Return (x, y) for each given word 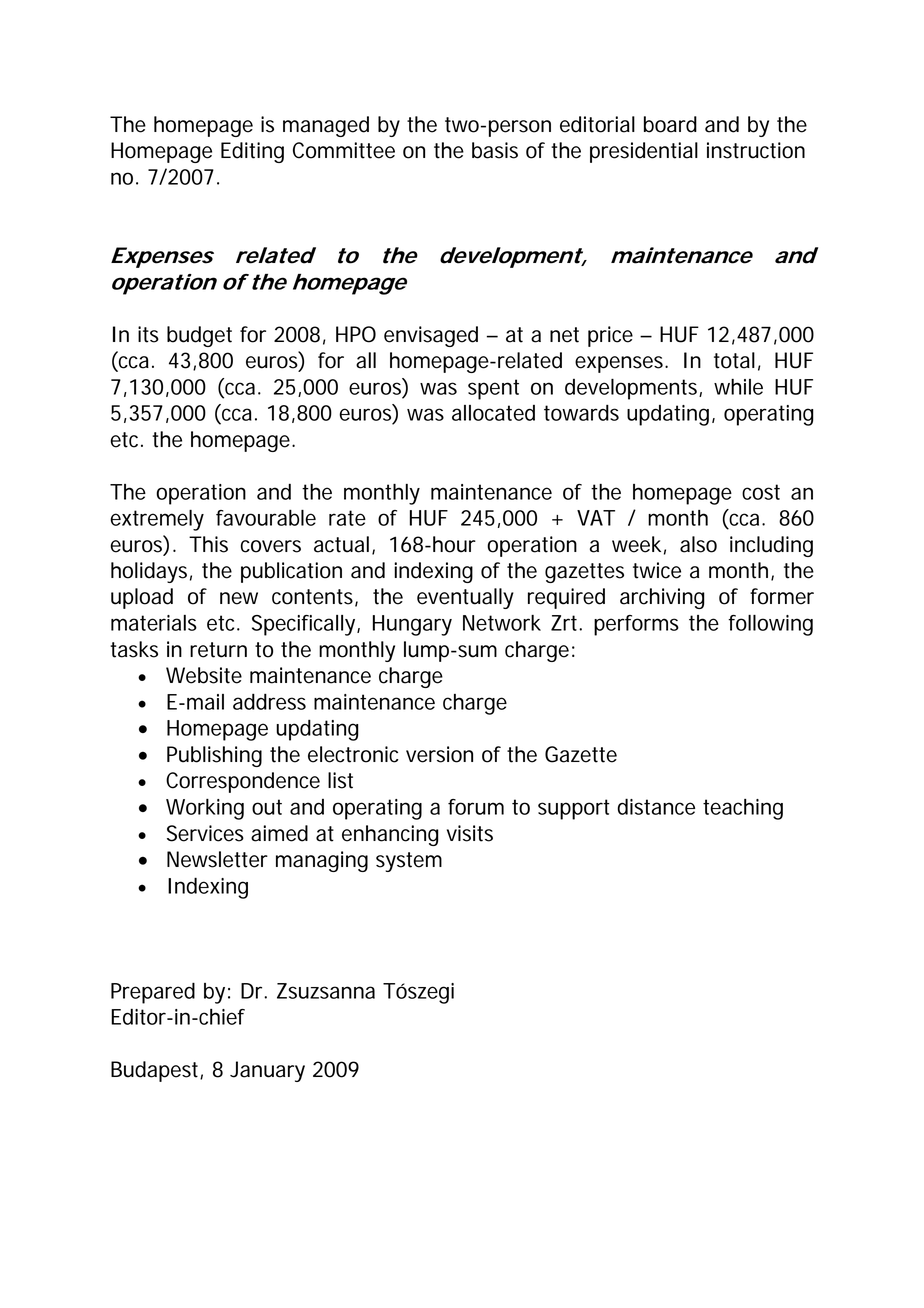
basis (495, 150)
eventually (465, 598)
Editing (252, 152)
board (670, 124)
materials (154, 623)
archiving (662, 598)
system (409, 862)
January (267, 1071)
